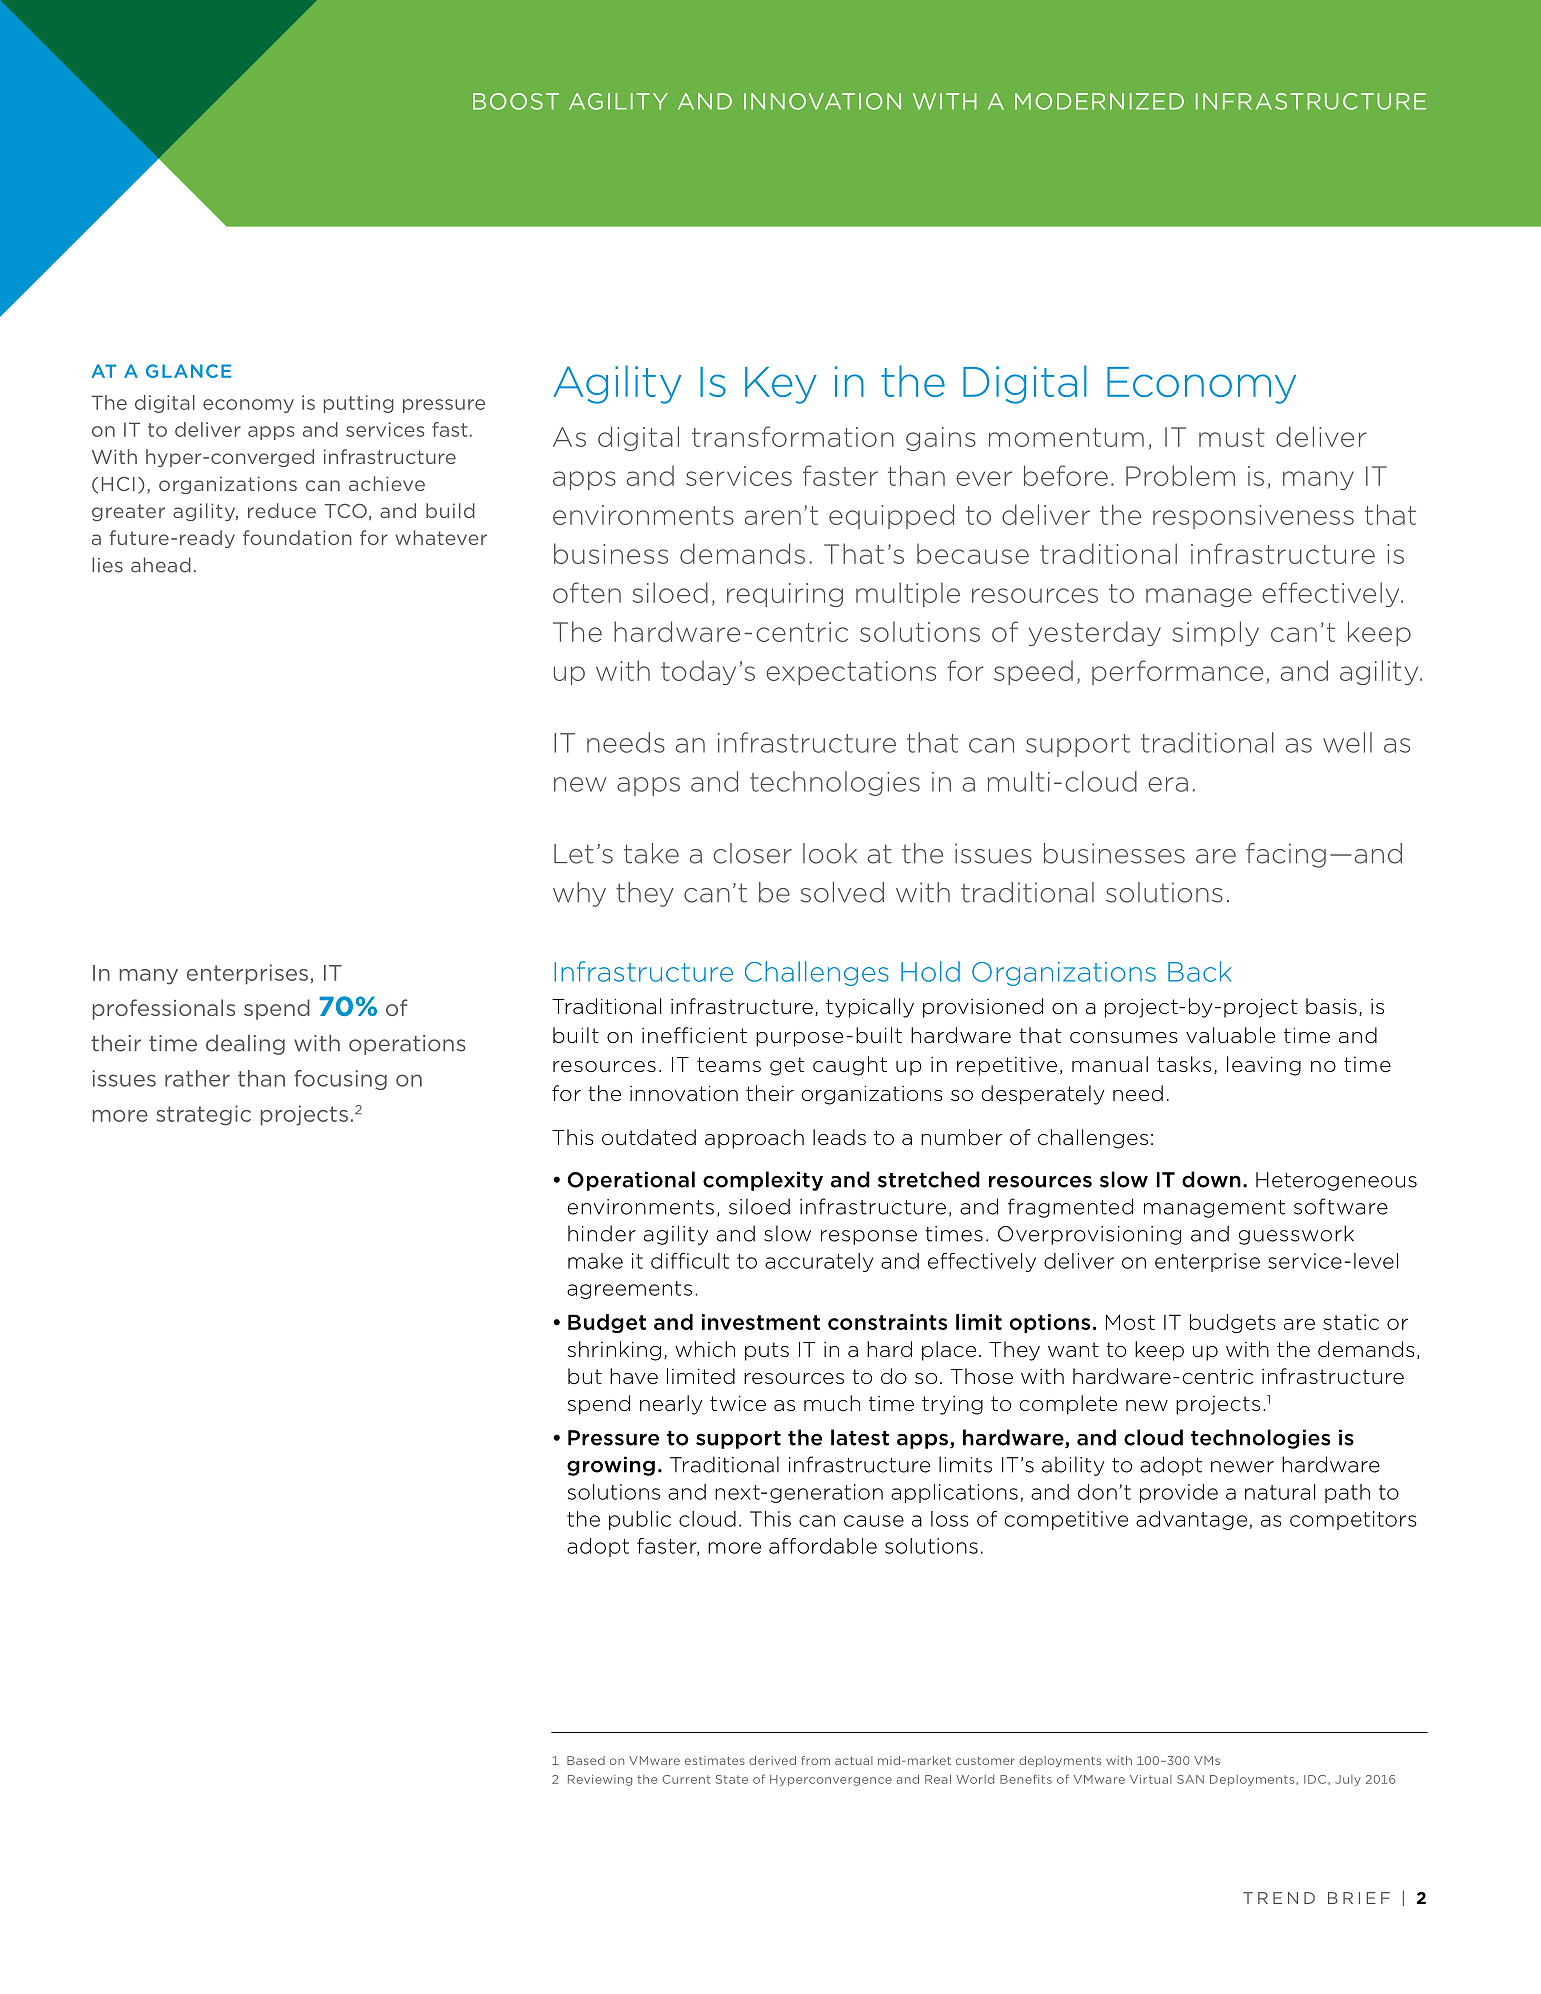 Image resolution: width=1541 pixels, height=1994 pixels. Describe the element at coordinates (586, 1760) in the image. I see `Based` at that location.
